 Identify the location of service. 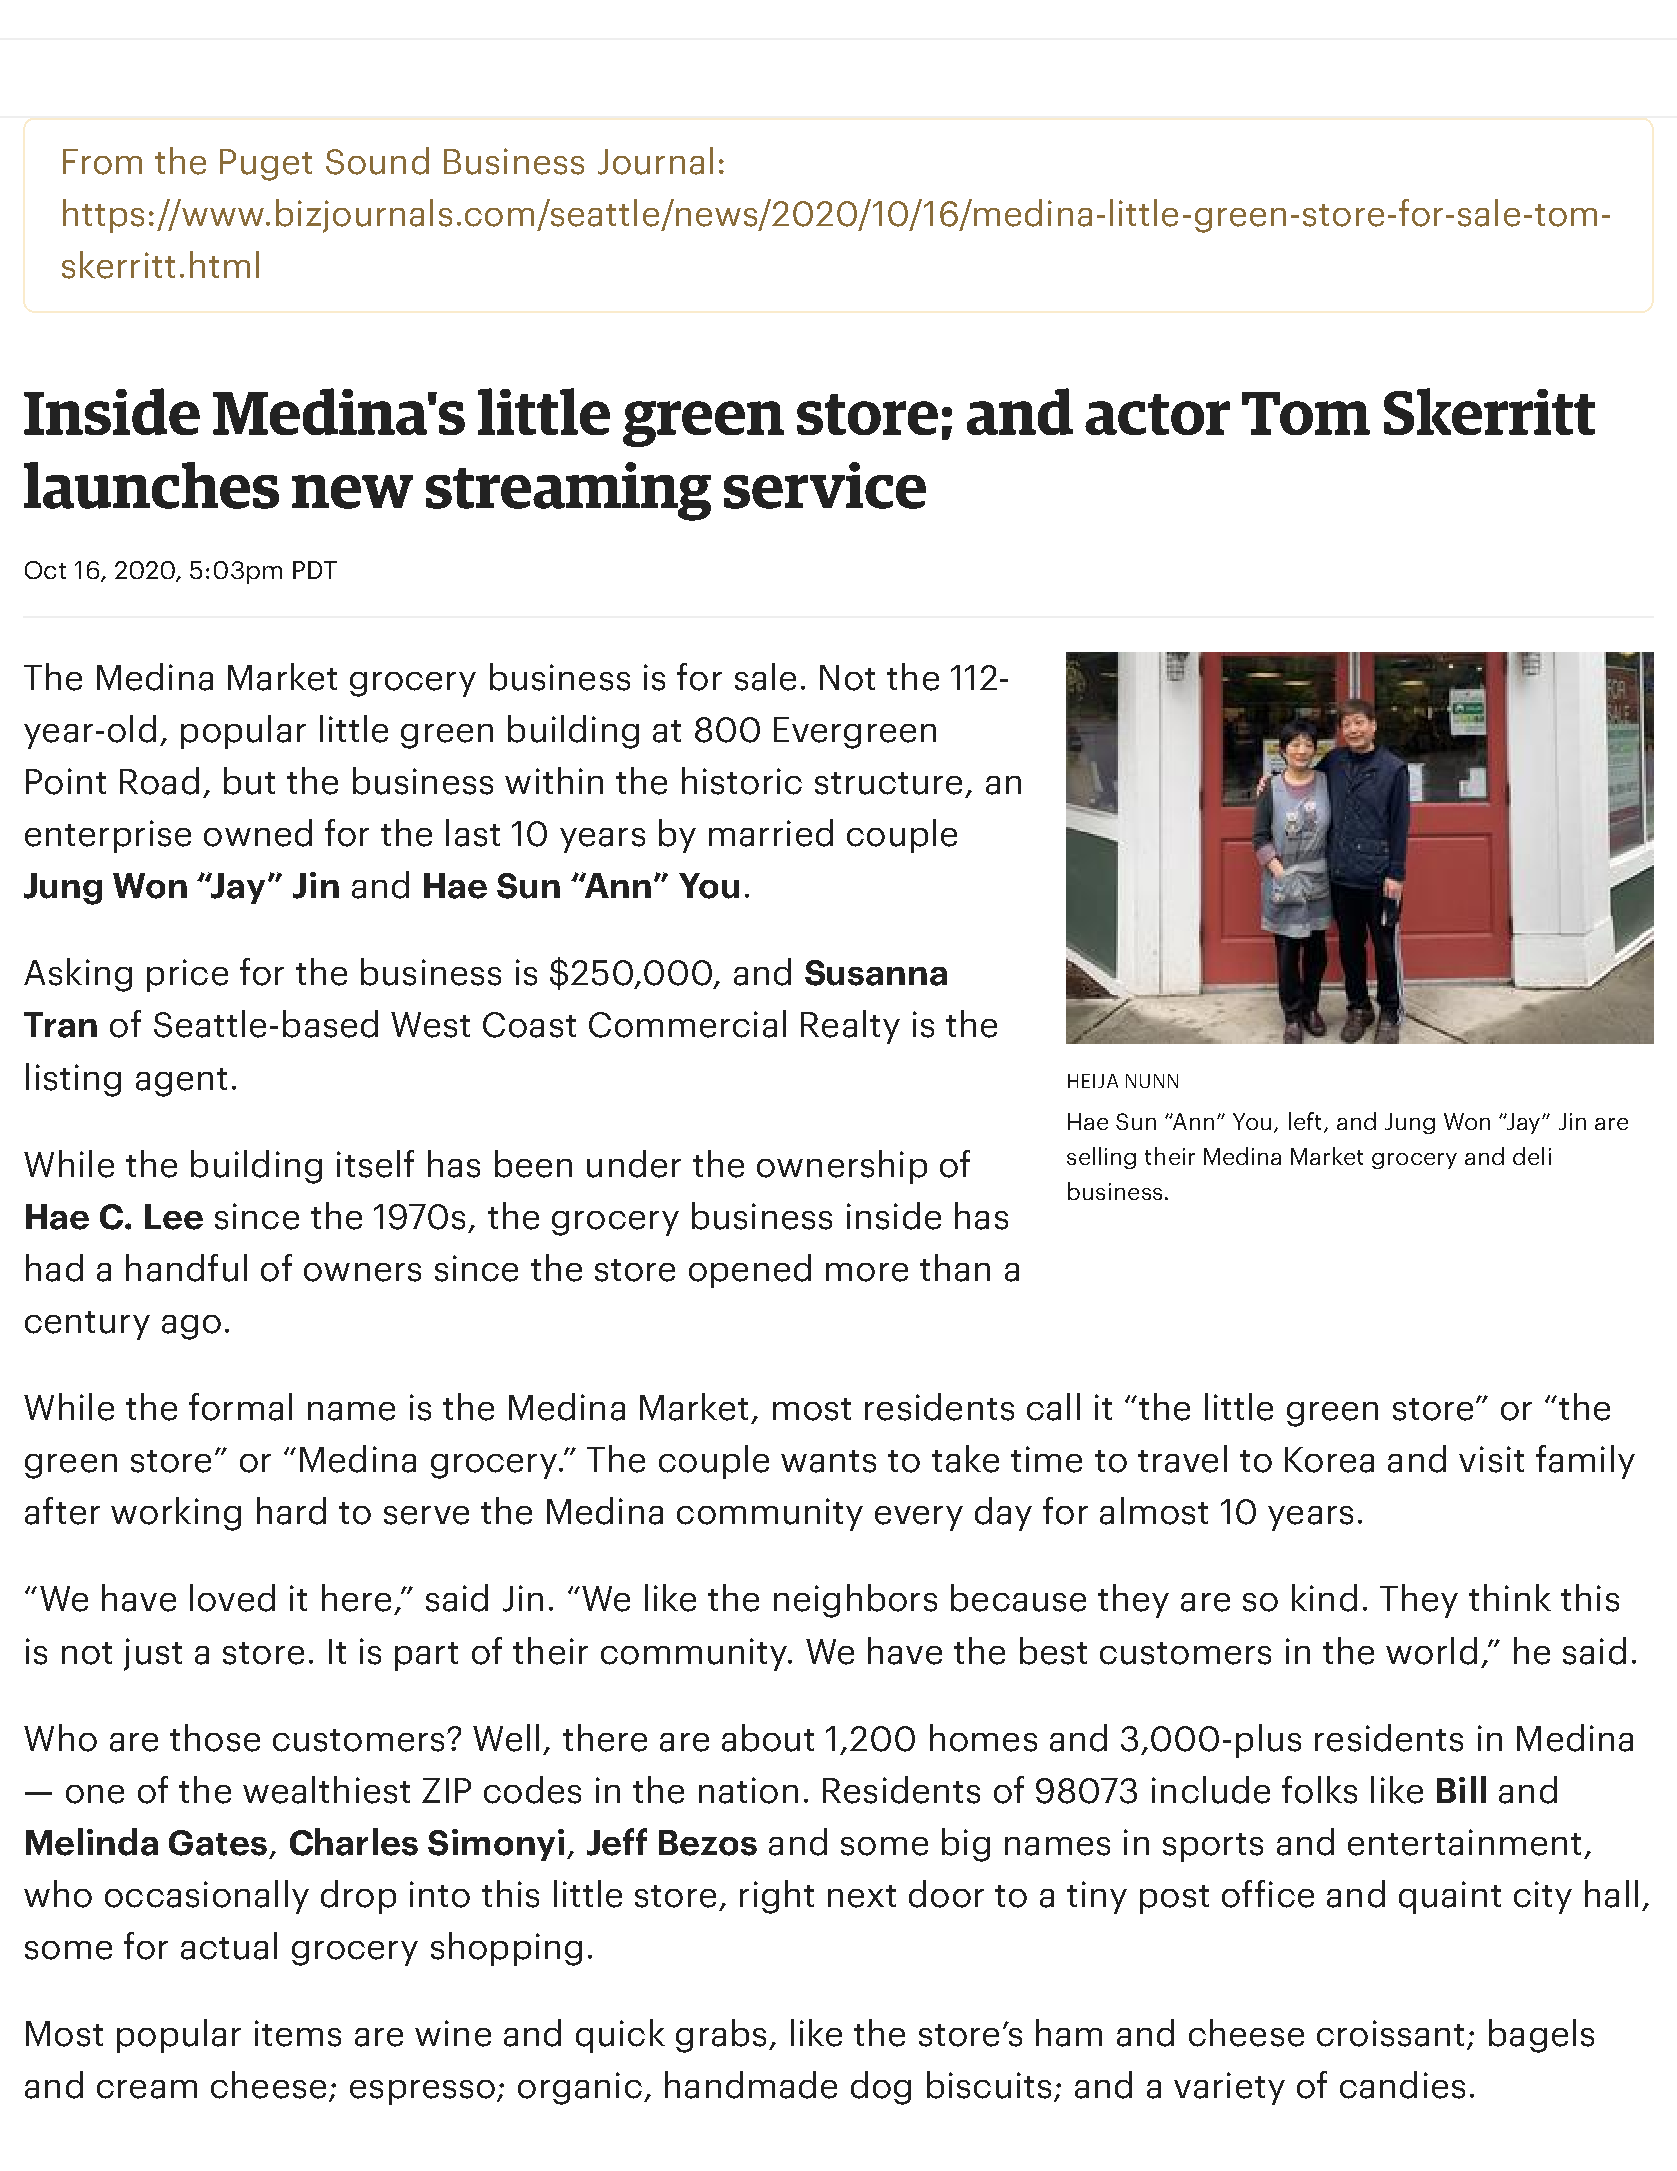
(825, 485).
